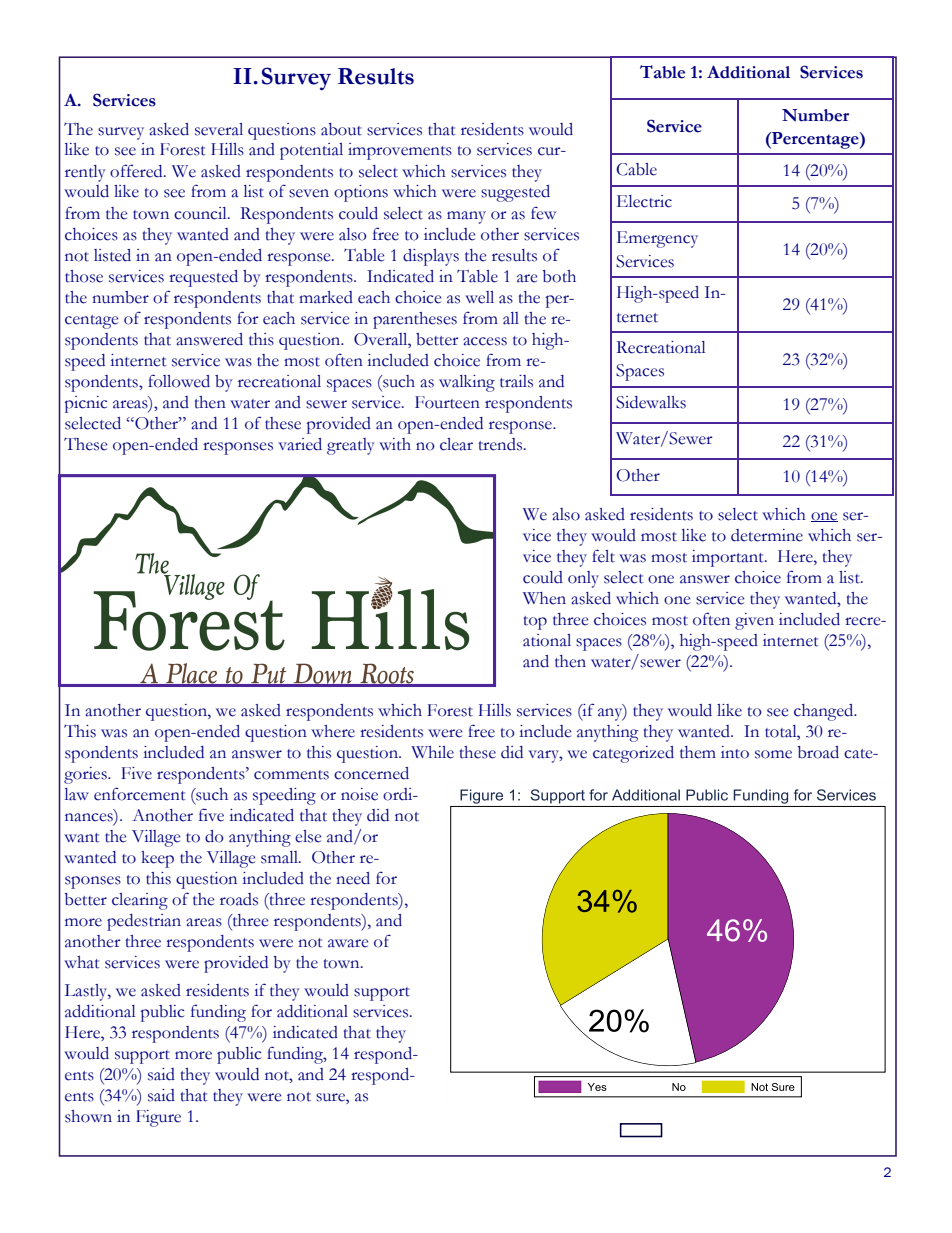 The image size is (952, 1233). What do you see at coordinates (735, 752) in the image?
I see `into` at bounding box center [735, 752].
